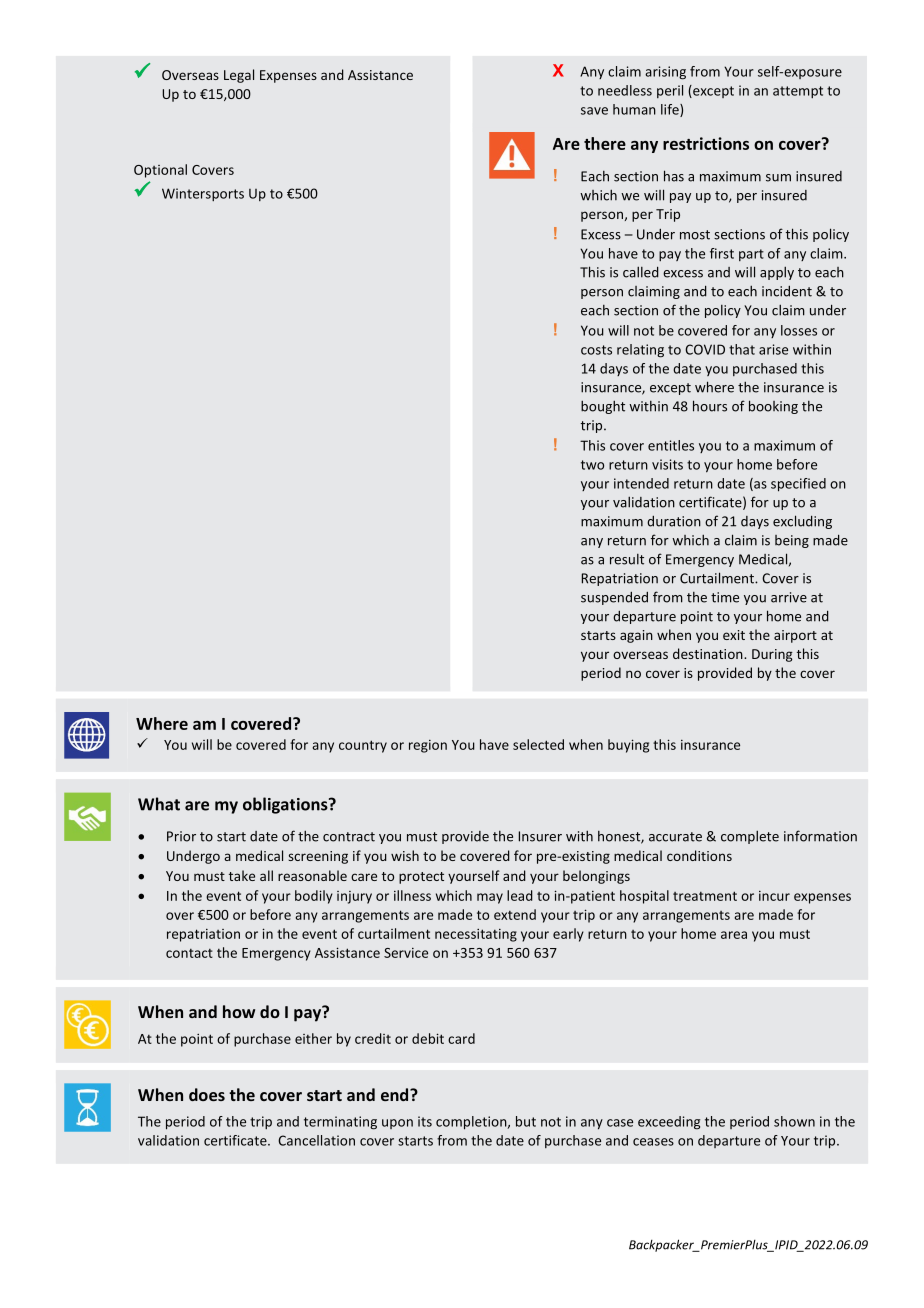 The width and height of the page is (924, 1308). Describe the element at coordinates (538, 744) in the page. I see `selected` at that location.
